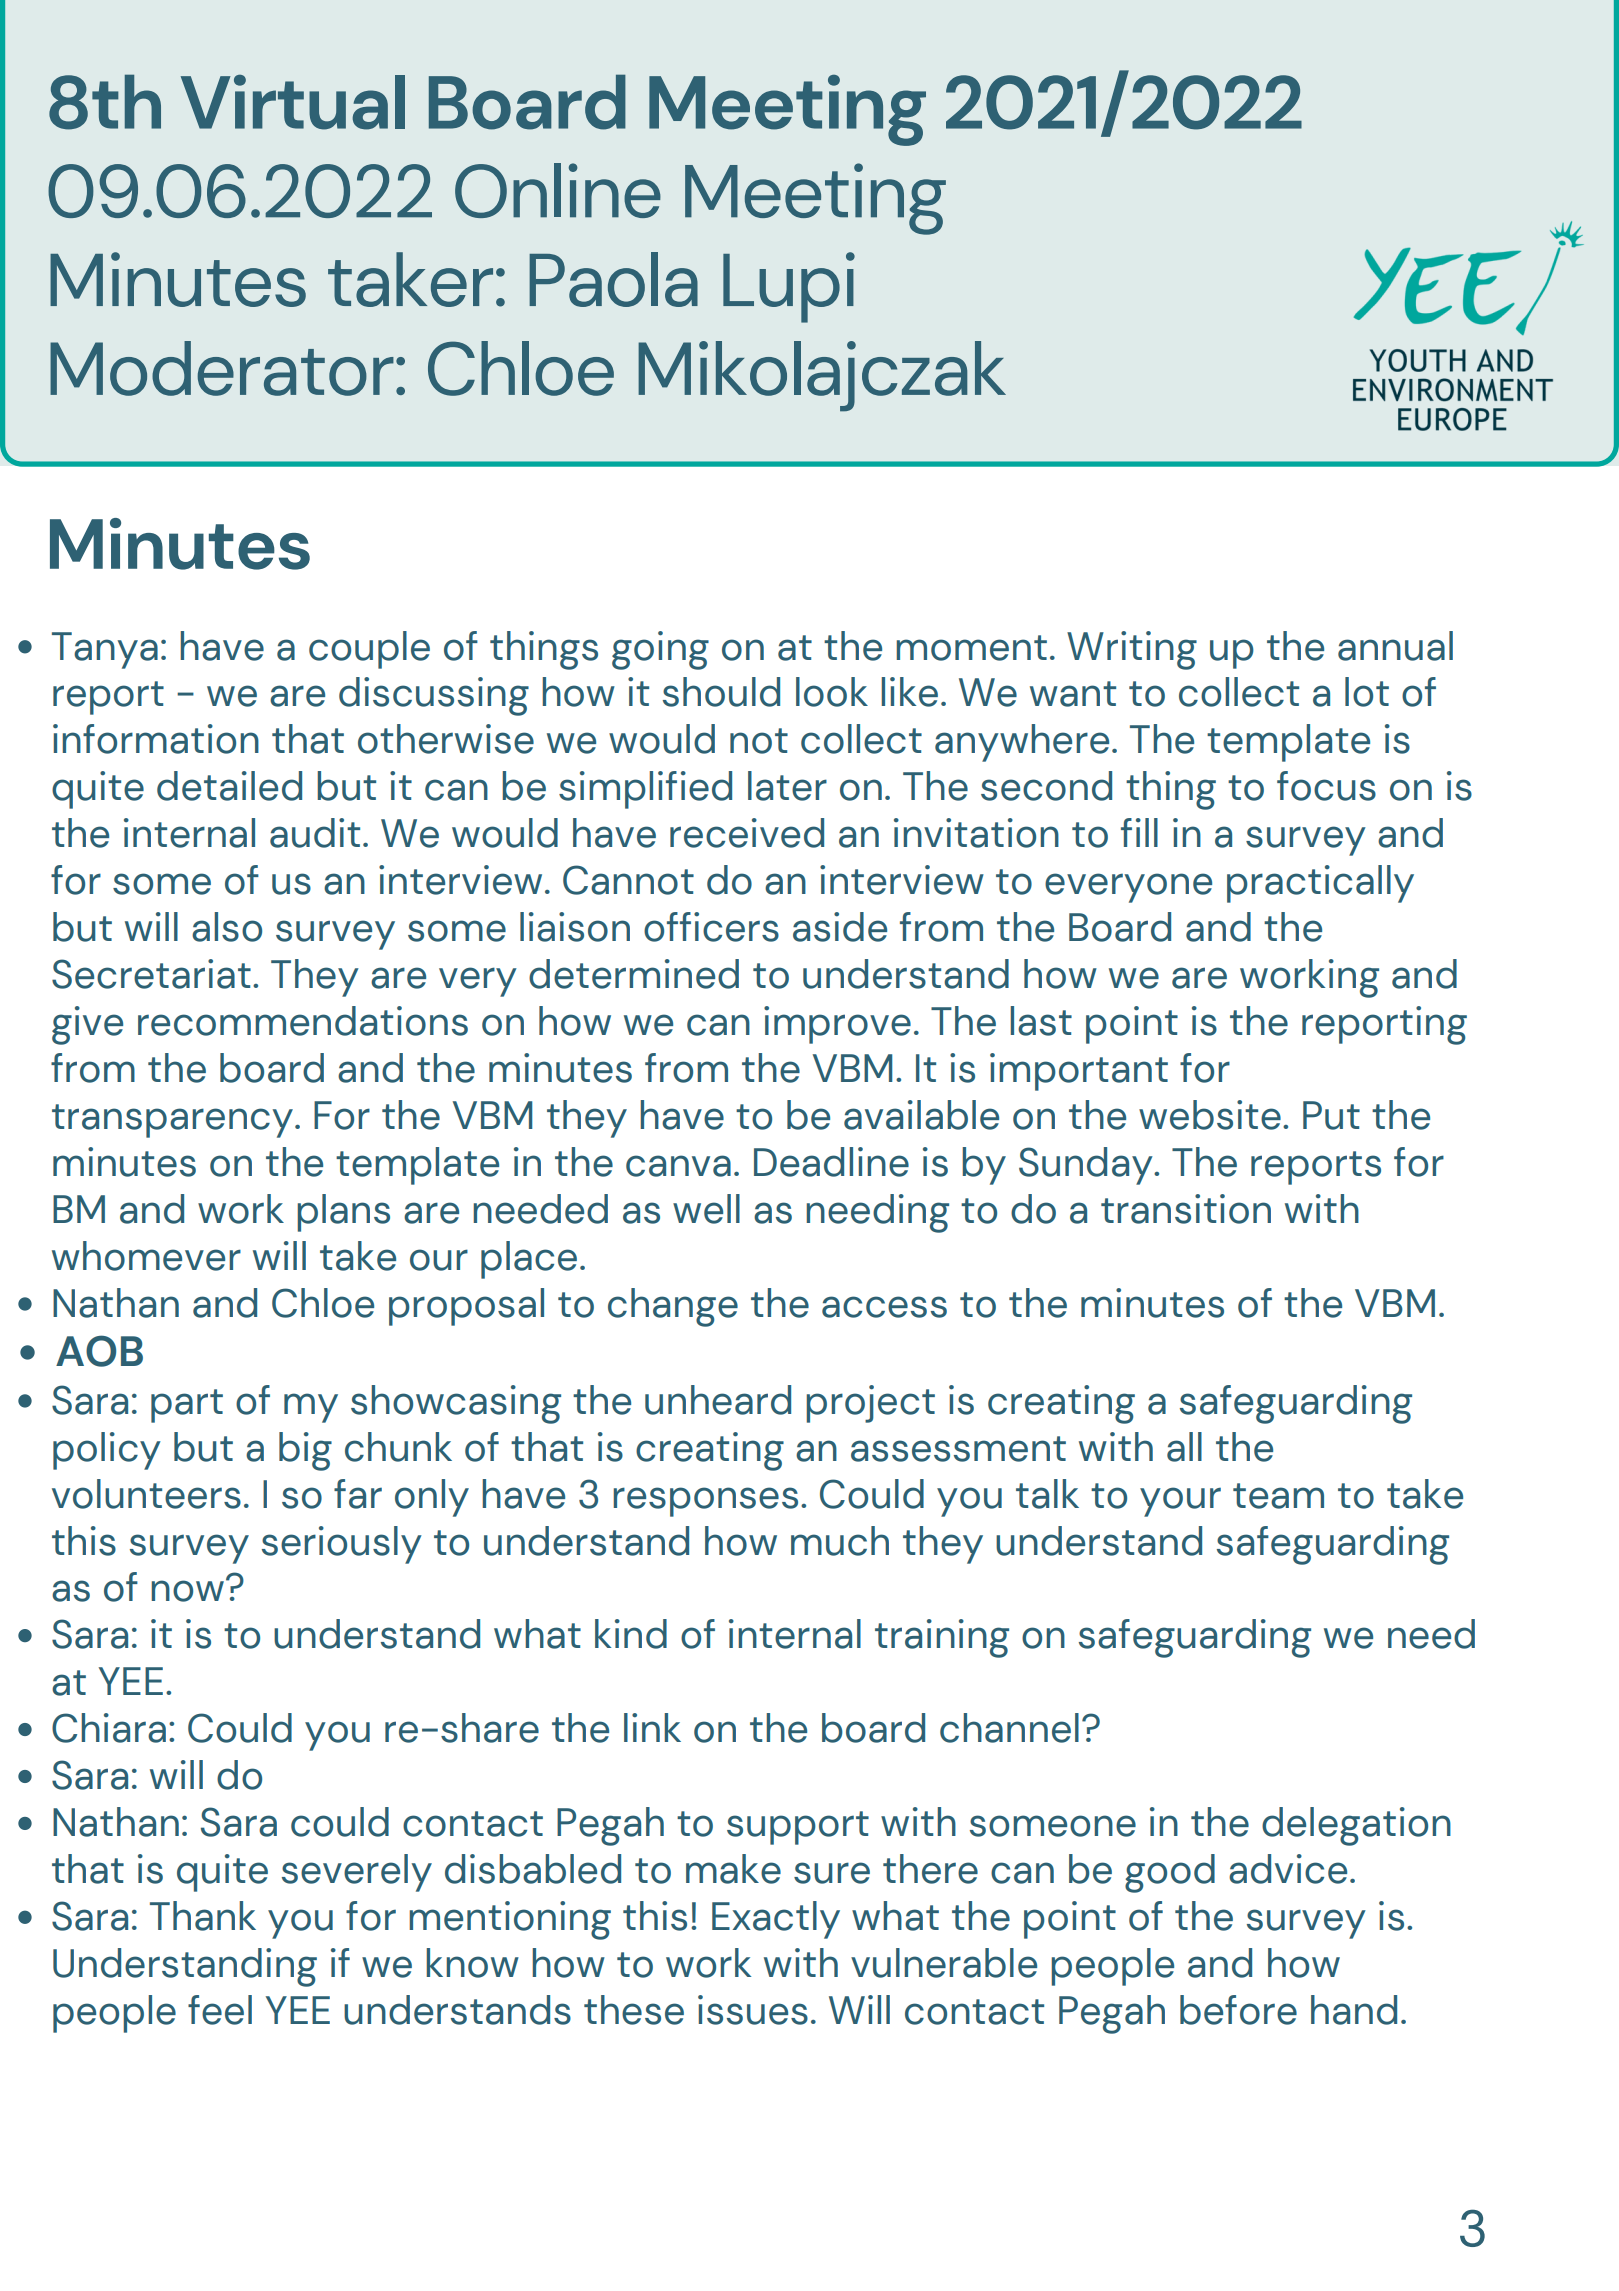 The height and width of the page is (2291, 1619). Describe the element at coordinates (613, 279) in the page. I see `Paola` at that location.
